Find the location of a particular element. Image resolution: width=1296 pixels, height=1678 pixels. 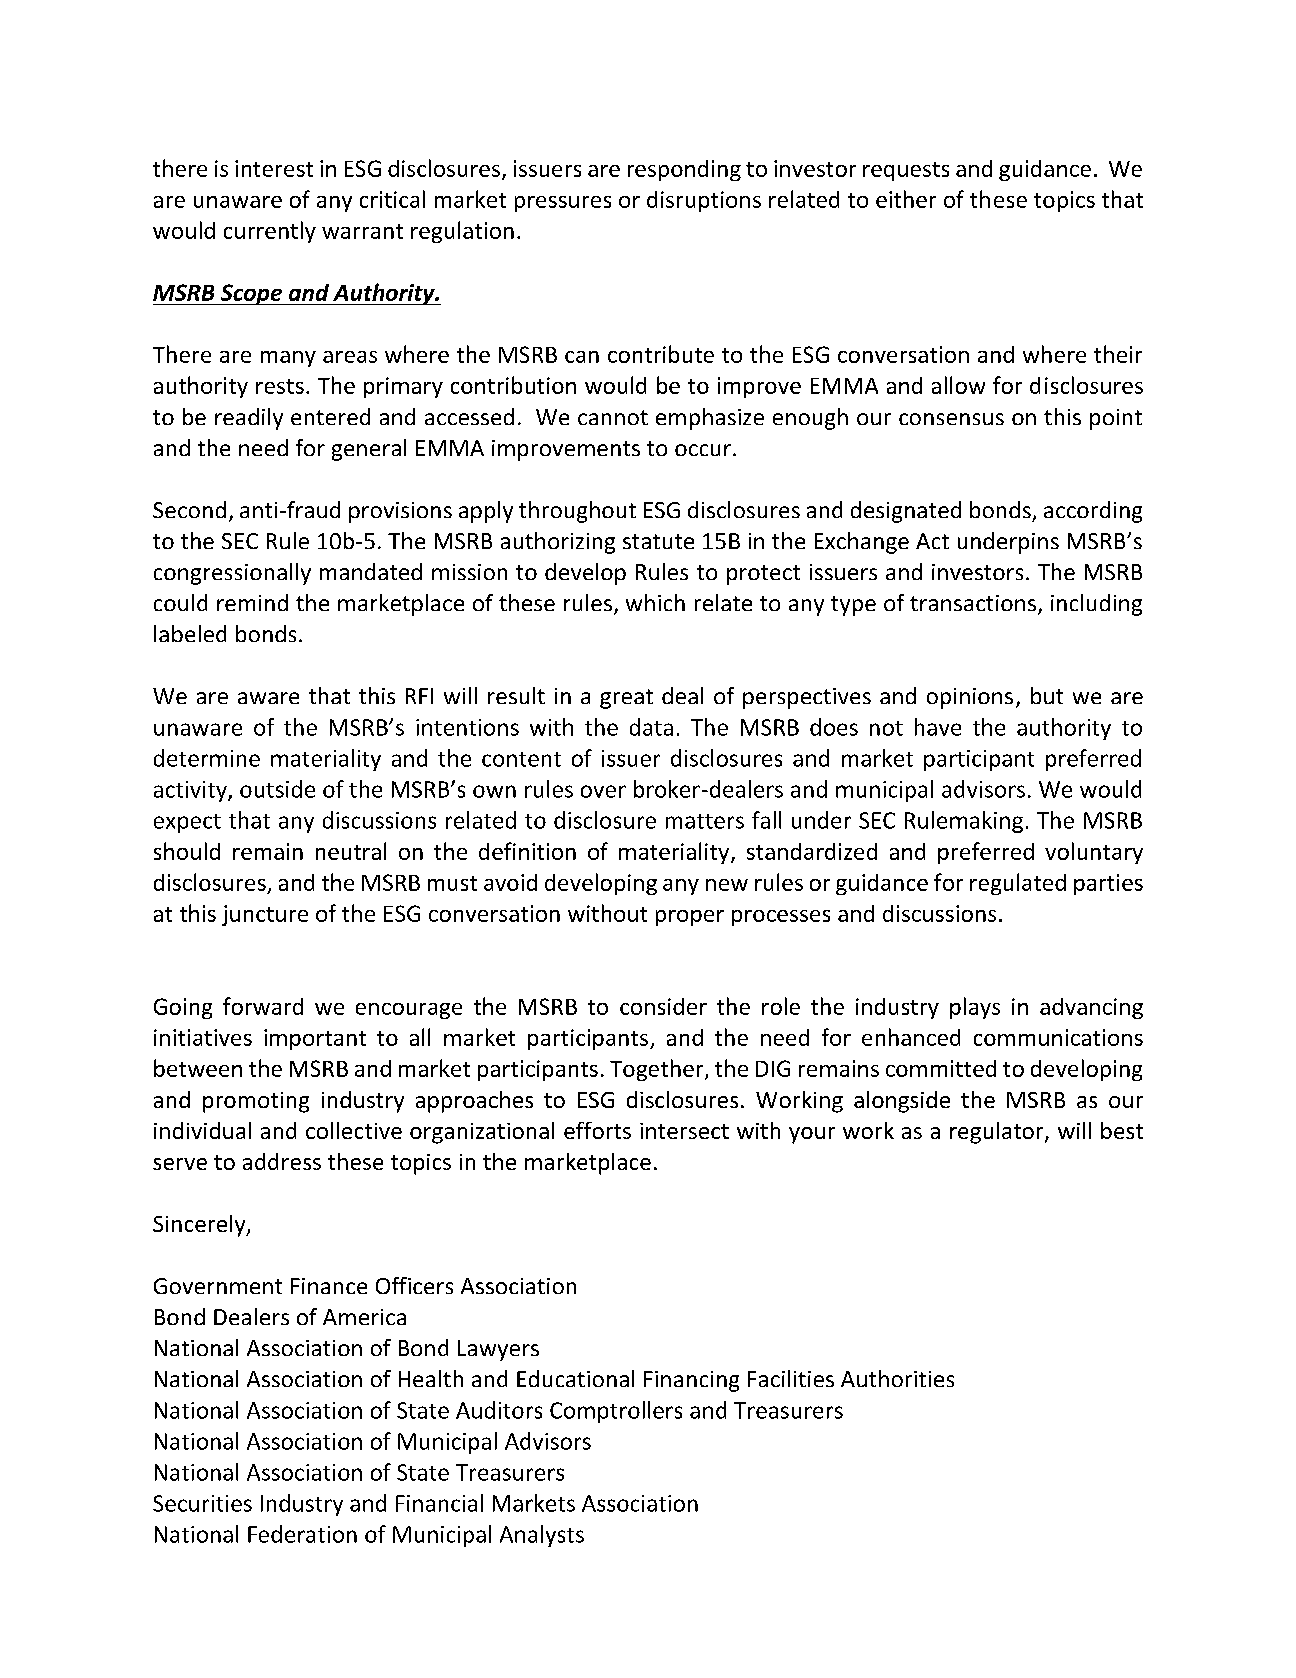

disruptions is located at coordinates (704, 201).
